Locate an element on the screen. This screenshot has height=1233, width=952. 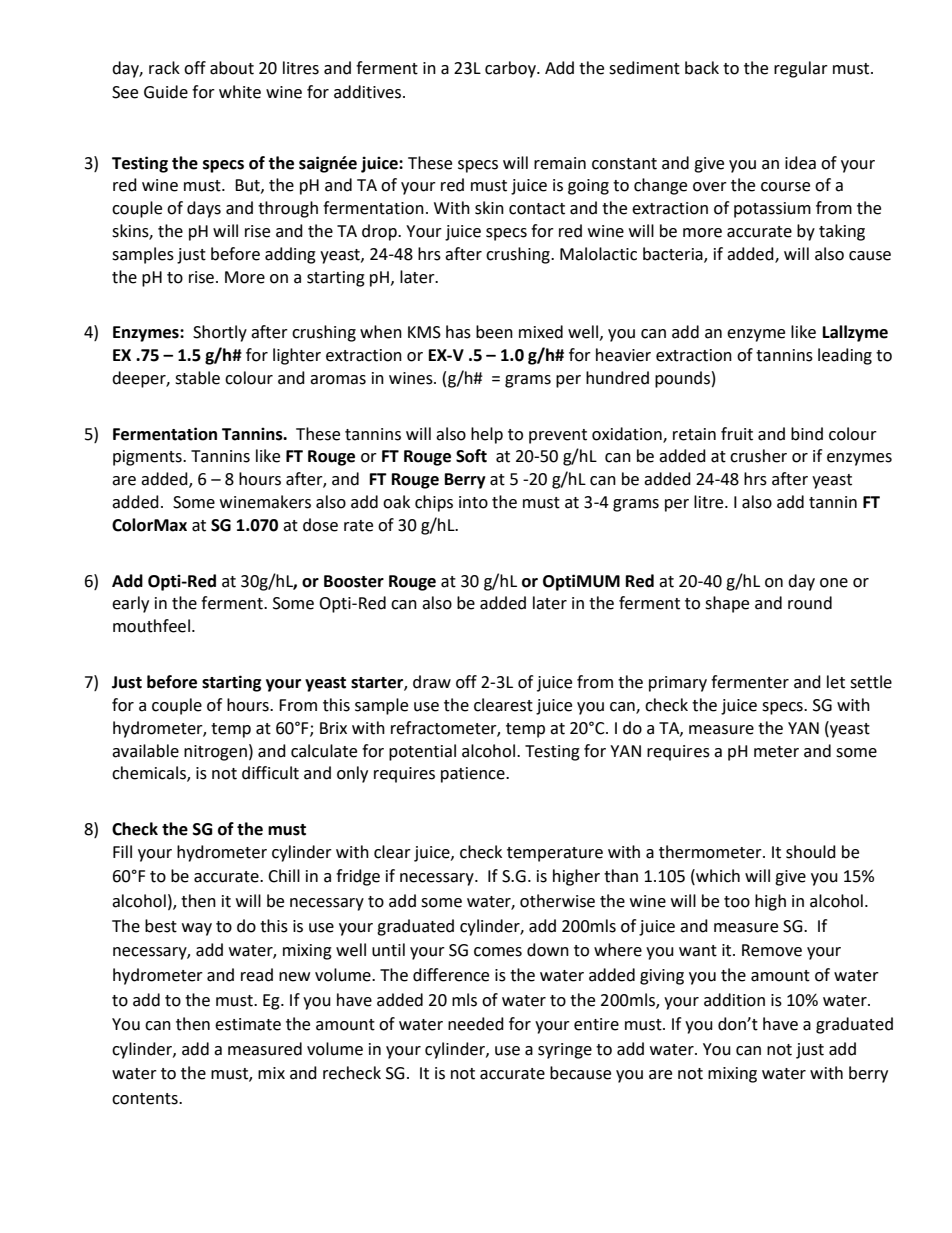
round is located at coordinates (810, 603).
